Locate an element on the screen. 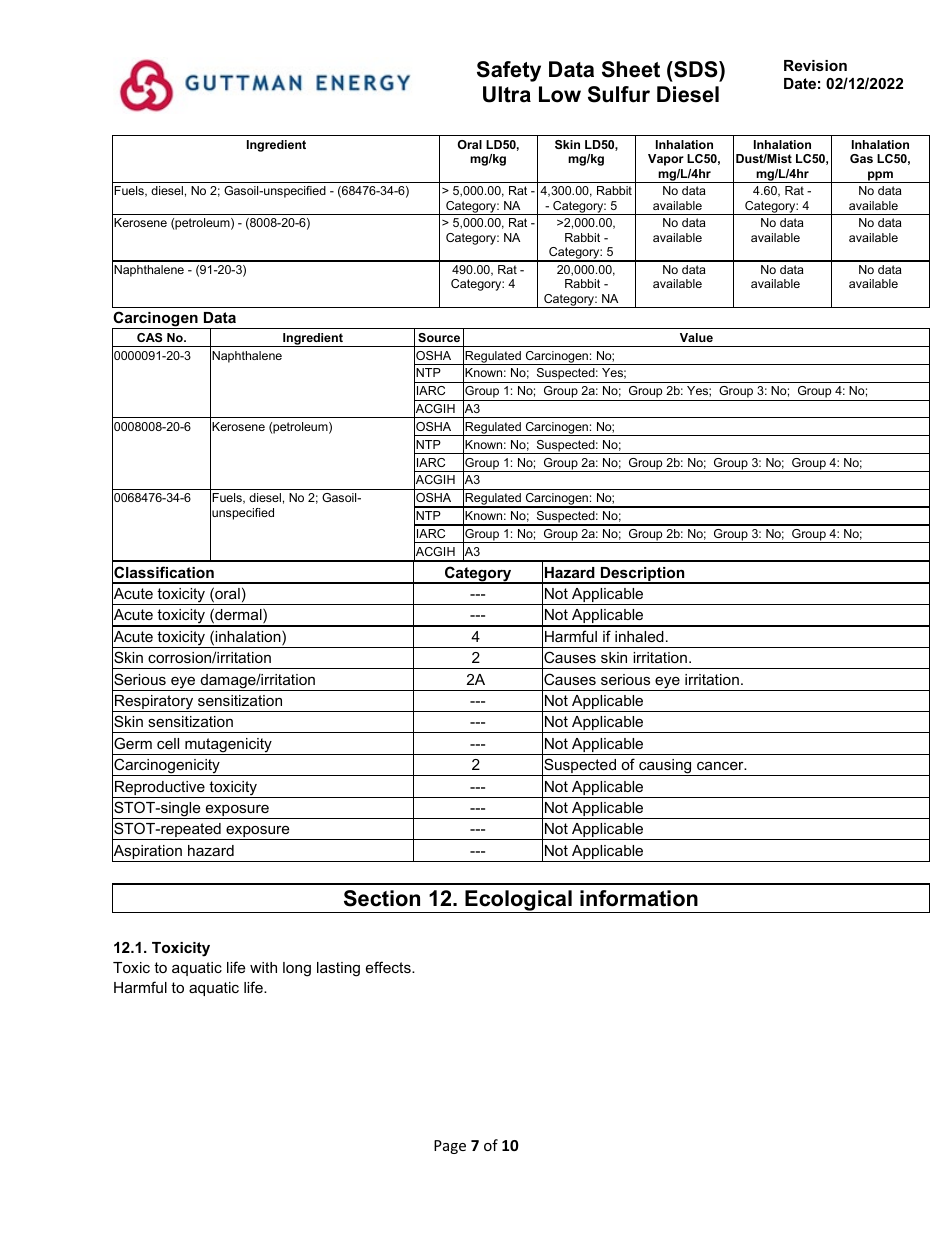 This screenshot has height=1233, width=952. with is located at coordinates (263, 967).
